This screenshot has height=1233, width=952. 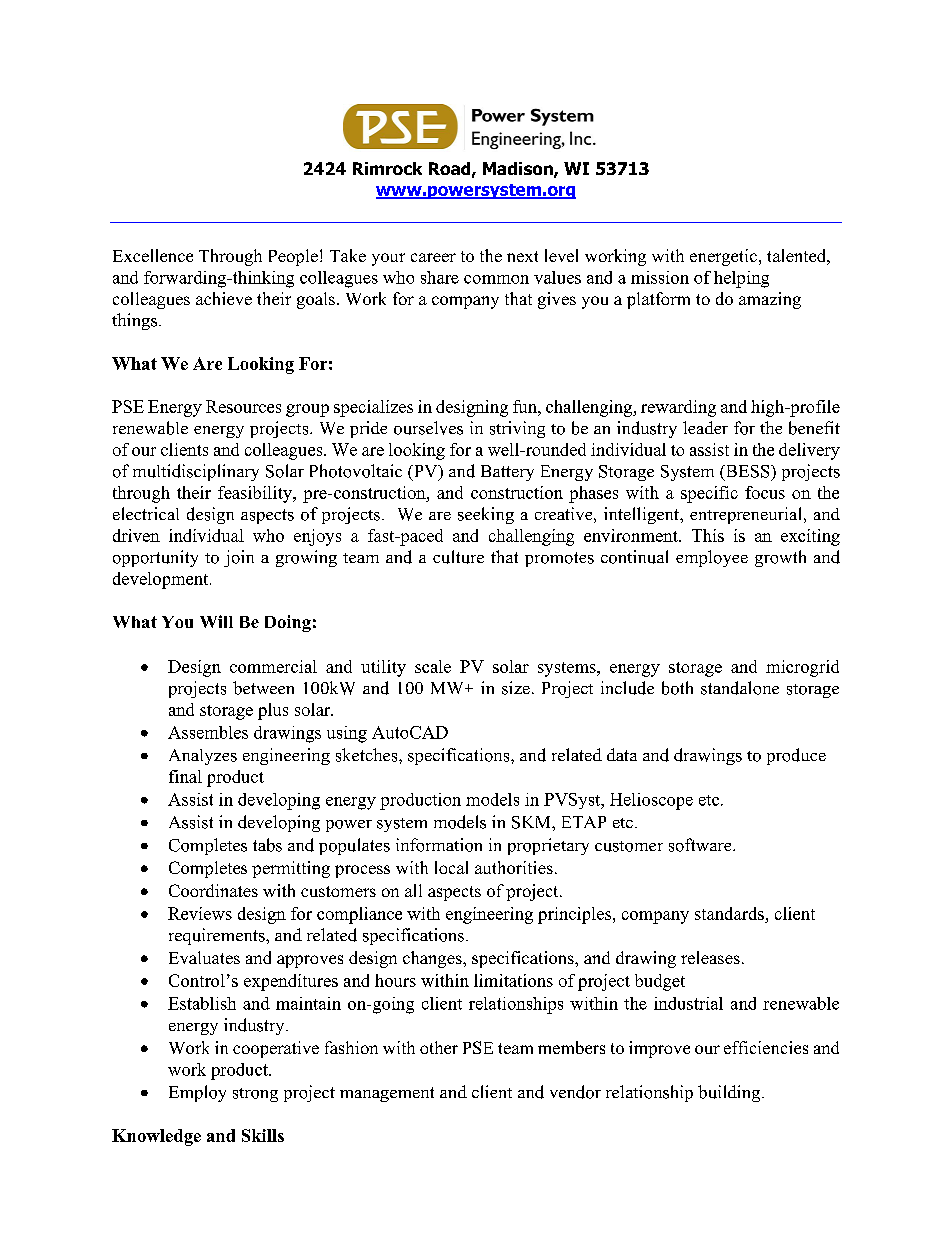 What do you see at coordinates (730, 1093) in the screenshot?
I see `building` at bounding box center [730, 1093].
